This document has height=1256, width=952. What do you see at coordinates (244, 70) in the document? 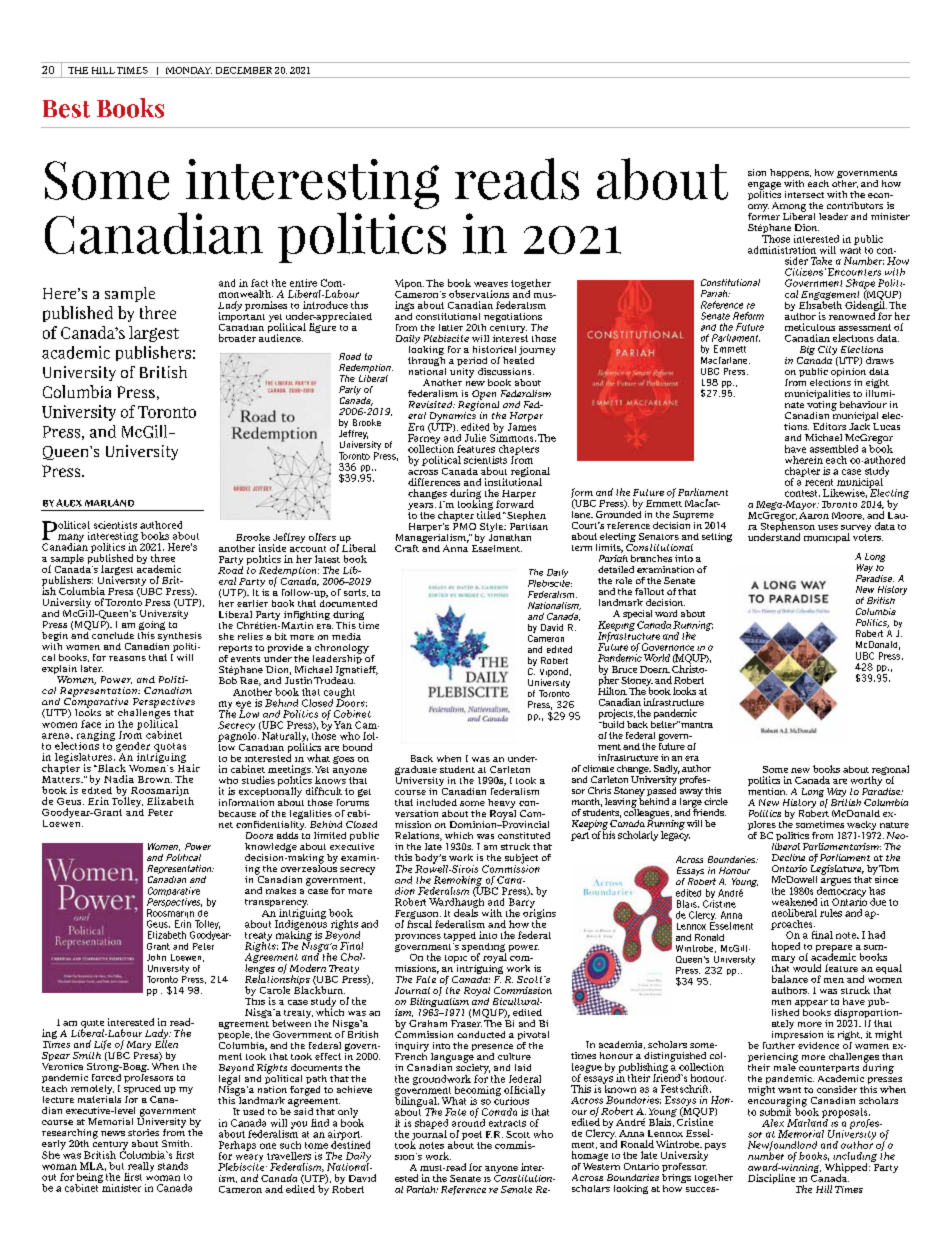
I see `DECEMBER` at bounding box center [244, 70].
